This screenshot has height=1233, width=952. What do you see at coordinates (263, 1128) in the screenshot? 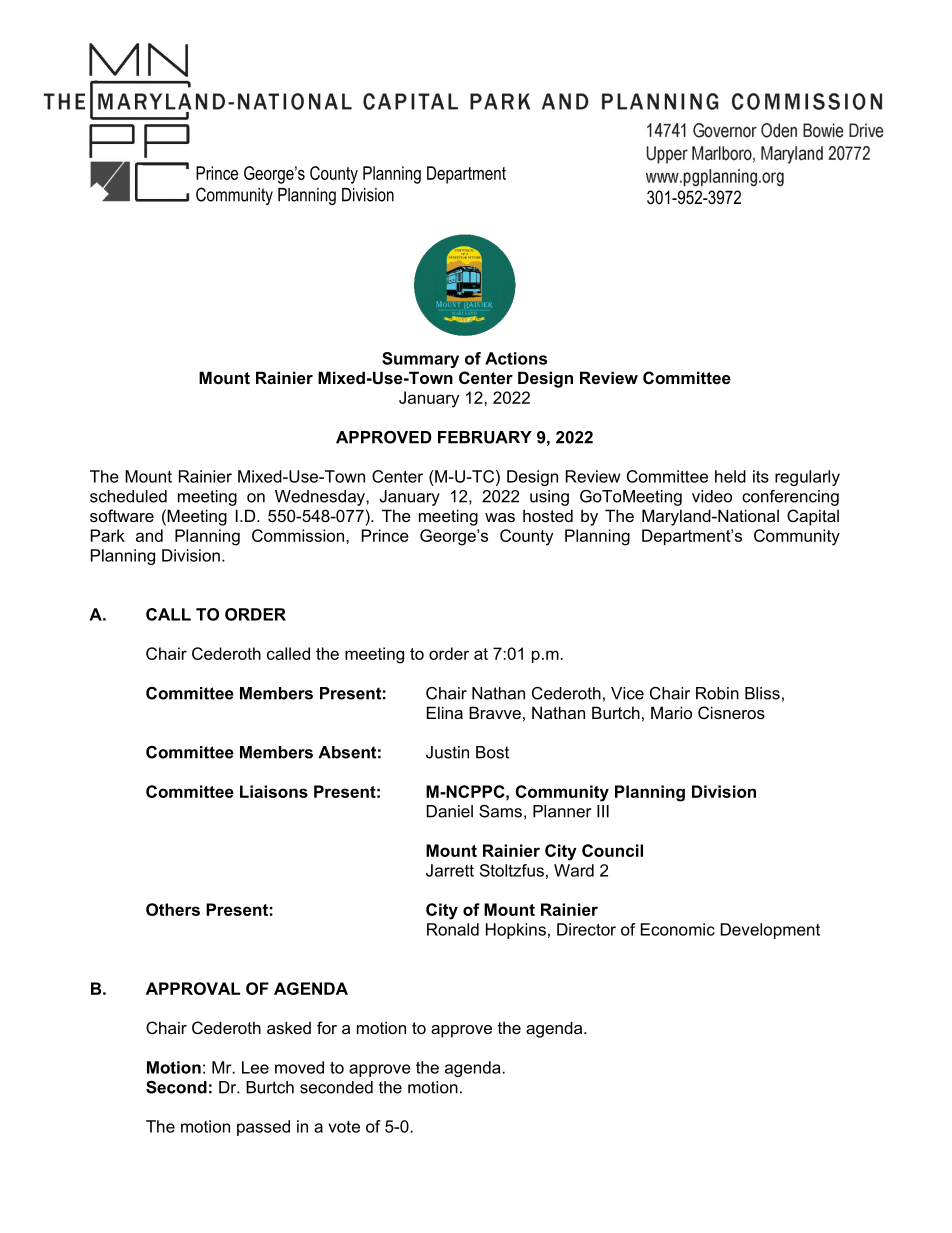
I see `passed` at bounding box center [263, 1128].
